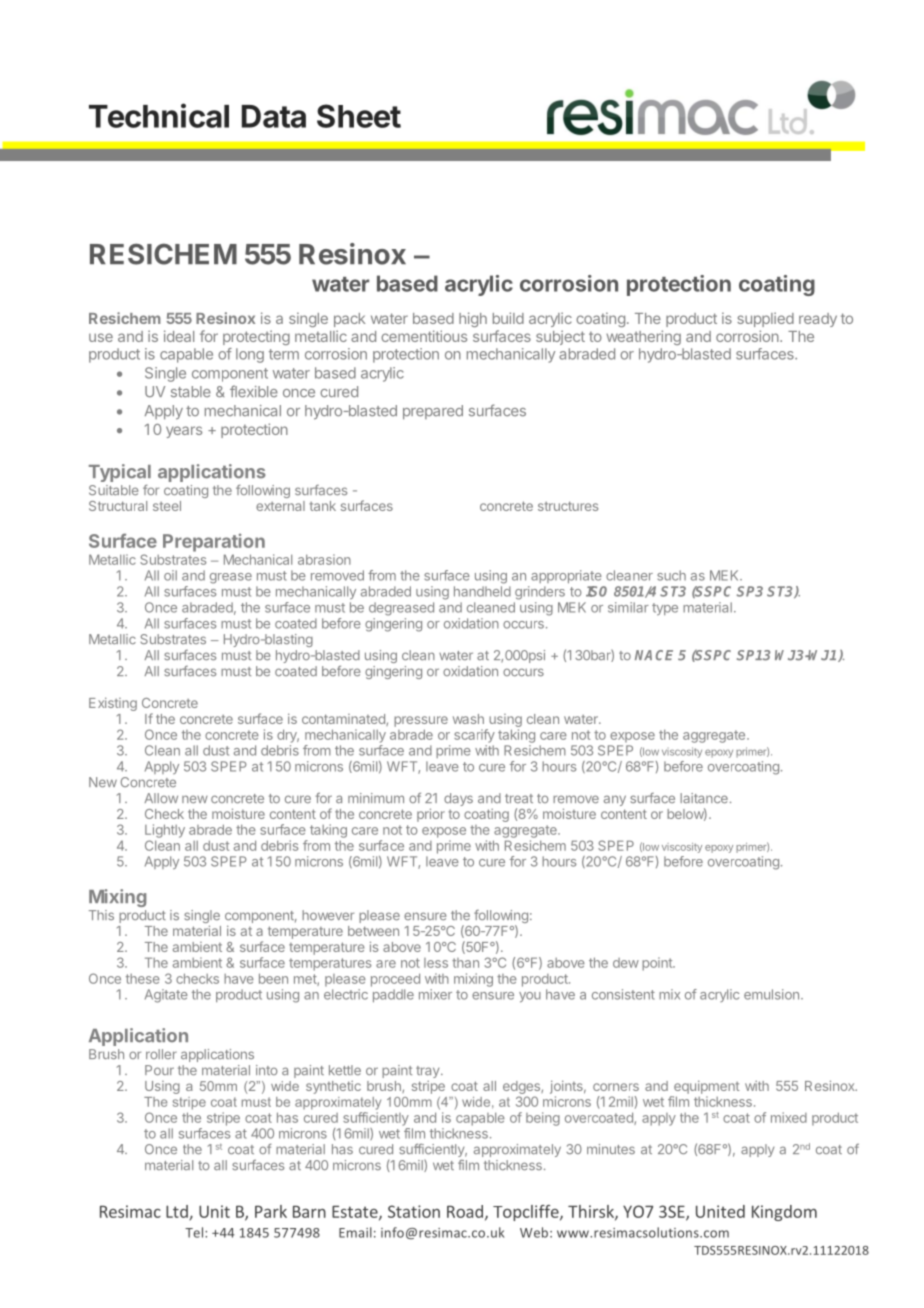  What do you see at coordinates (359, 116) in the screenshot?
I see `Sheet` at bounding box center [359, 116].
